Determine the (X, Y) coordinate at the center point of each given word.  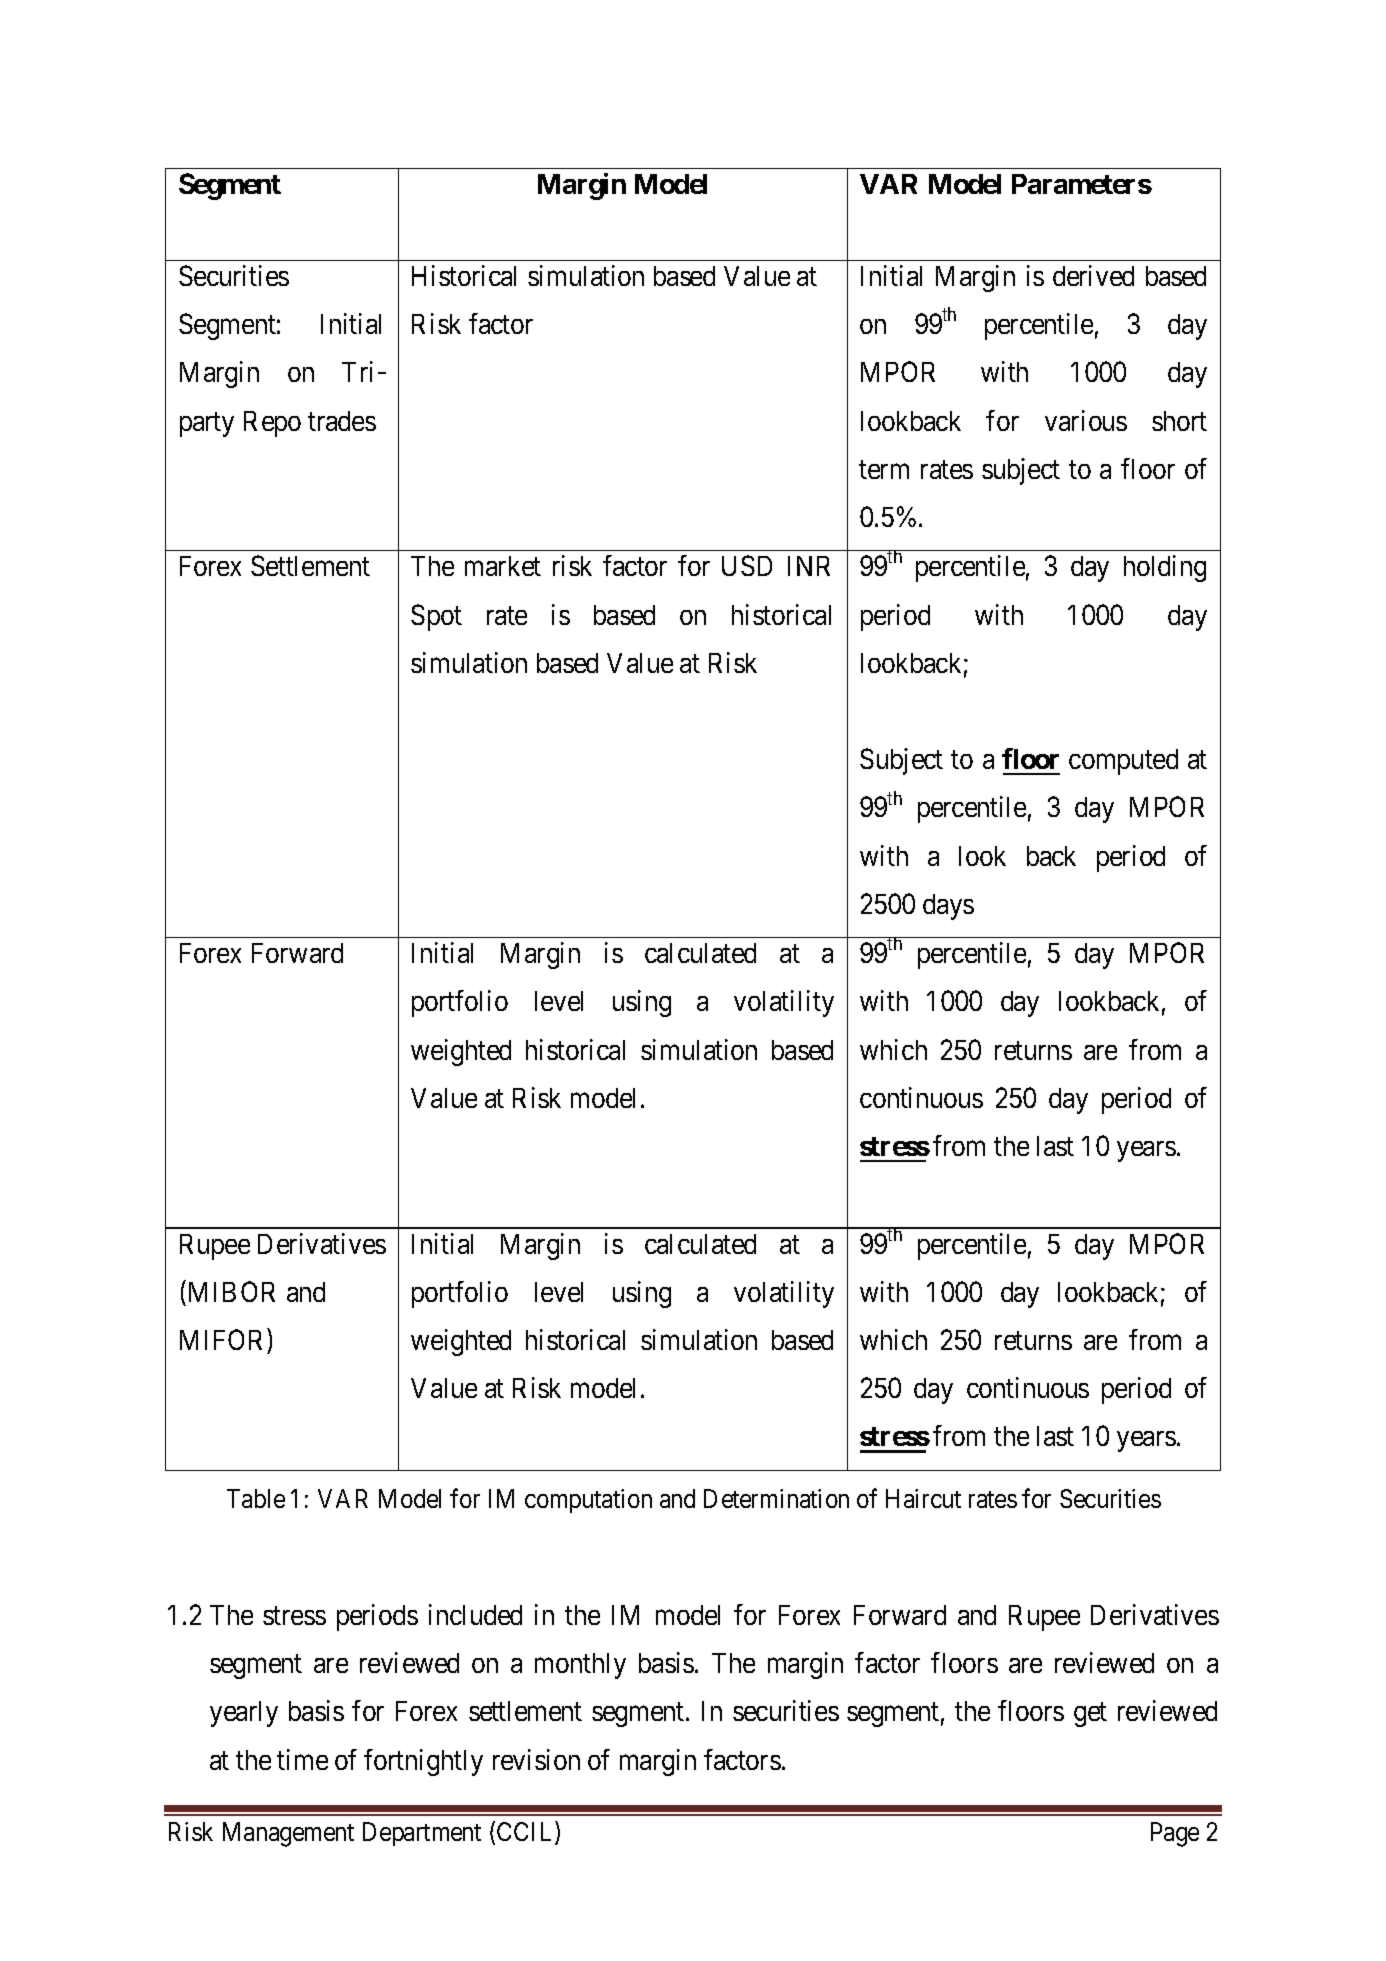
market (503, 566)
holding (1165, 568)
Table (256, 1498)
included (475, 1614)
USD (747, 565)
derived (1093, 275)
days (948, 907)
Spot (436, 617)
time (302, 1759)
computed (1123, 762)
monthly (580, 1666)
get (1090, 1715)
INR (809, 566)
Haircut (923, 1498)
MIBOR (232, 1291)
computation (588, 1501)
